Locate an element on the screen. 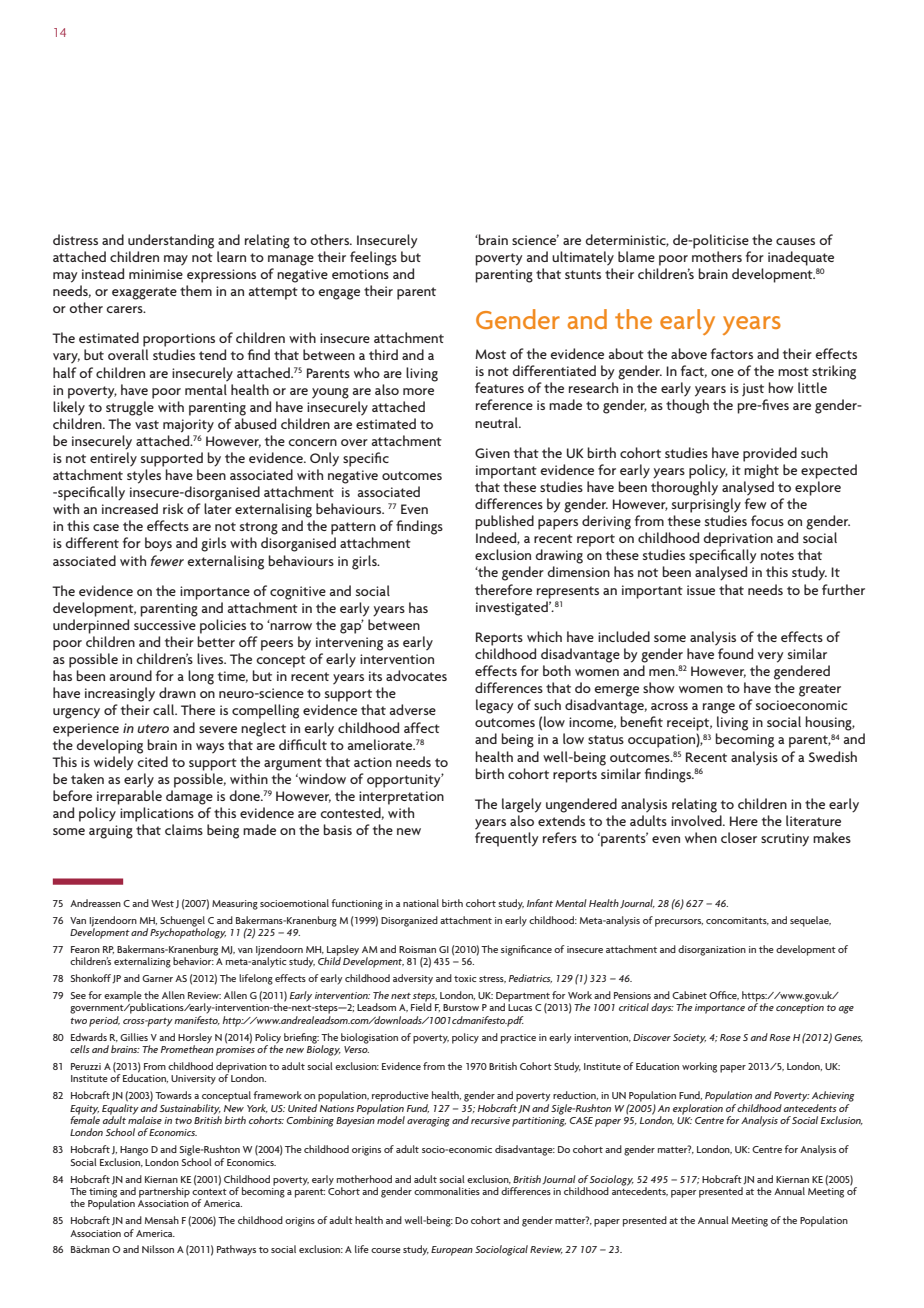 The height and width of the screenshot is (1308, 924). commonalities is located at coordinates (447, 1191).
